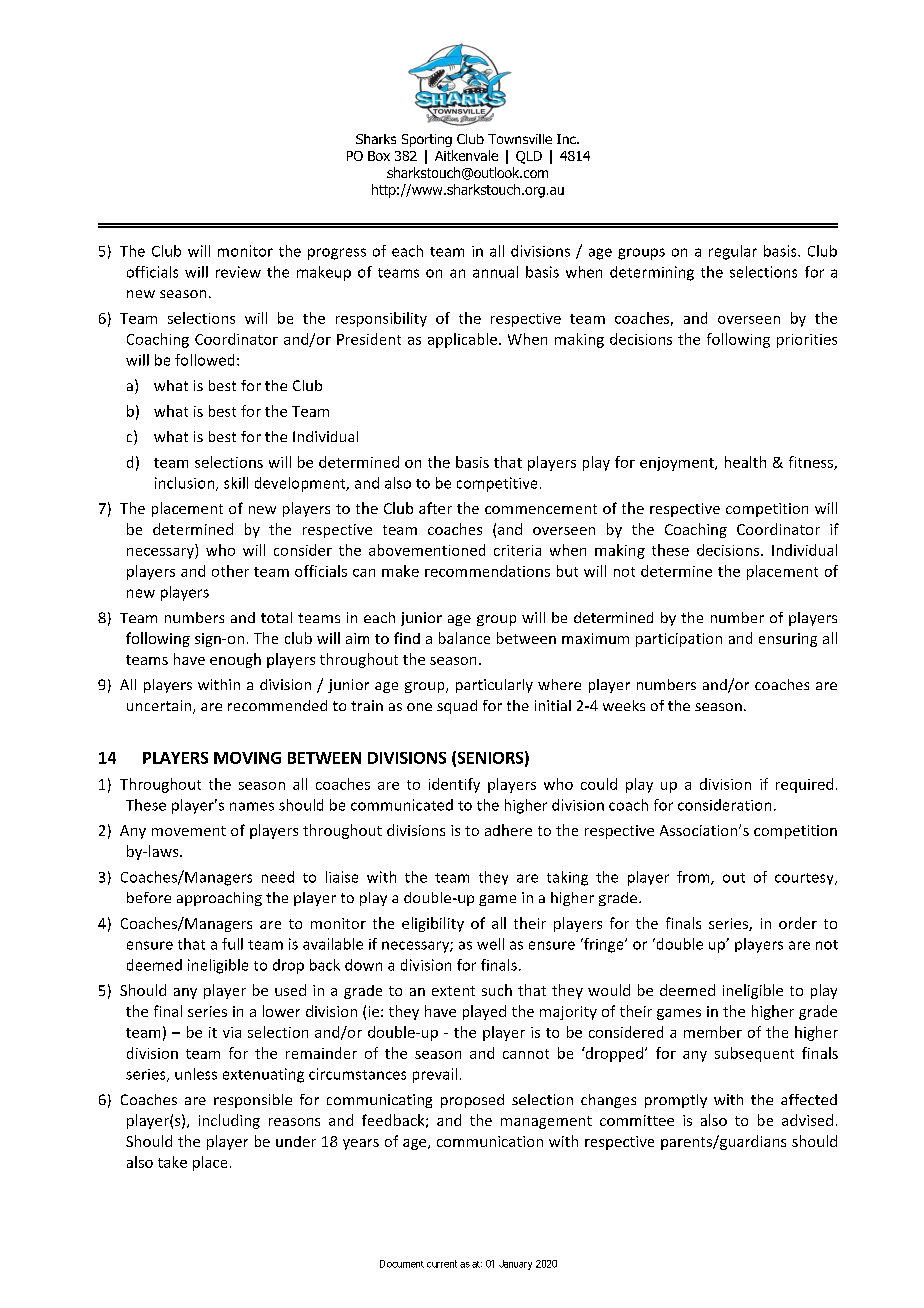  Describe the element at coordinates (733, 252) in the screenshot. I see `regular` at that location.
